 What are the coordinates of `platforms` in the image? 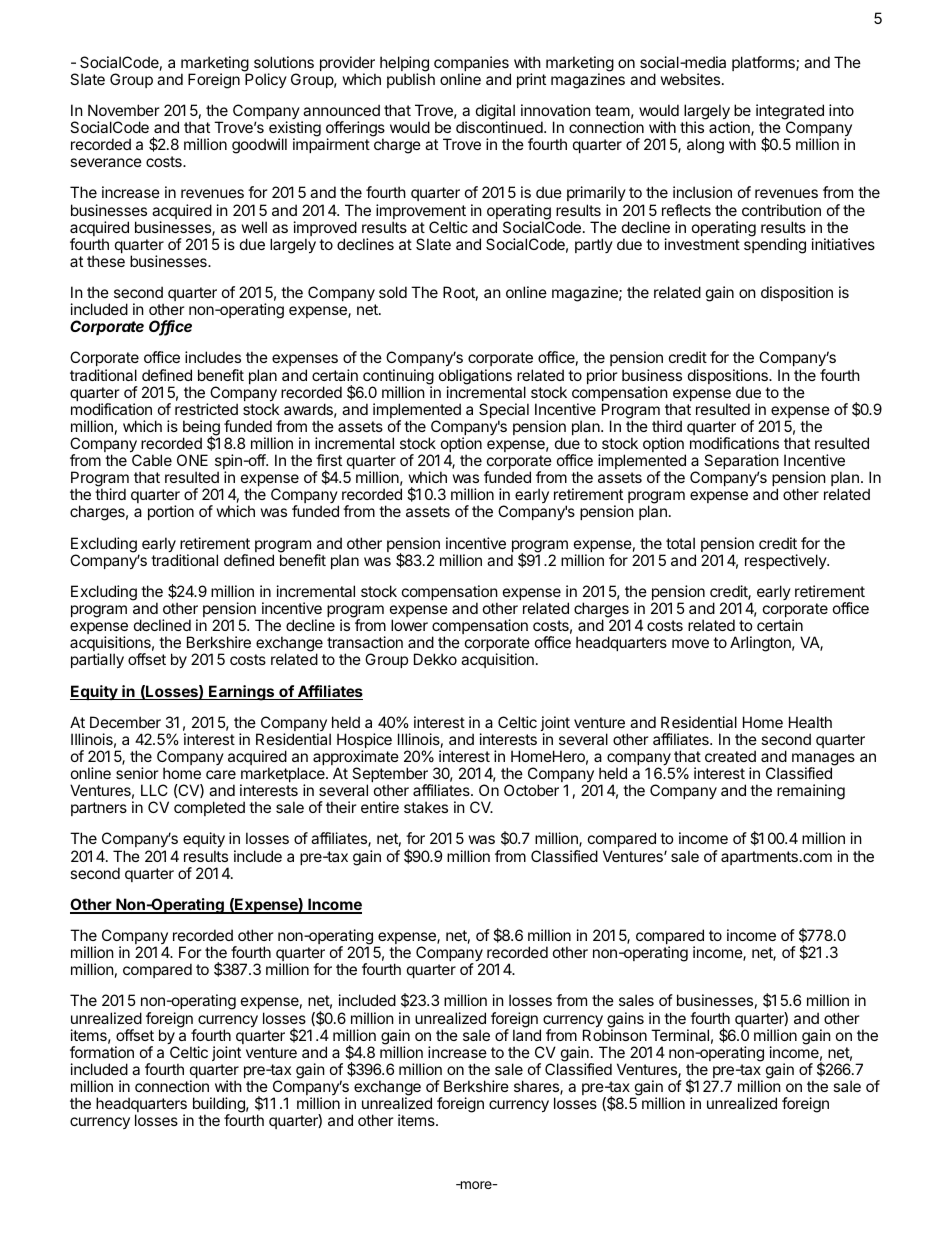 It's located at (764, 63).
